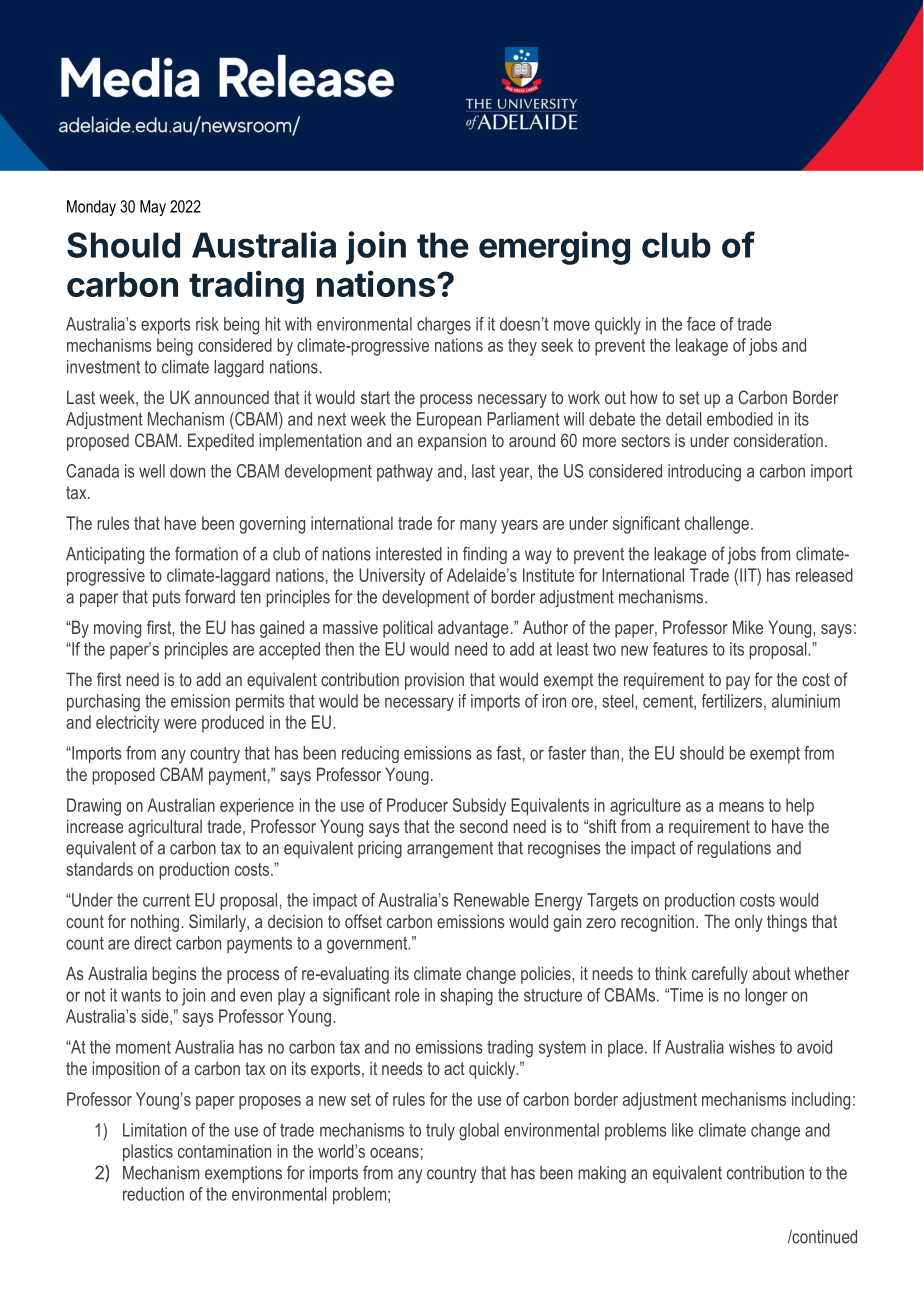 This screenshot has width=924, height=1308. What do you see at coordinates (434, 681) in the screenshot?
I see `provision` at bounding box center [434, 681].
